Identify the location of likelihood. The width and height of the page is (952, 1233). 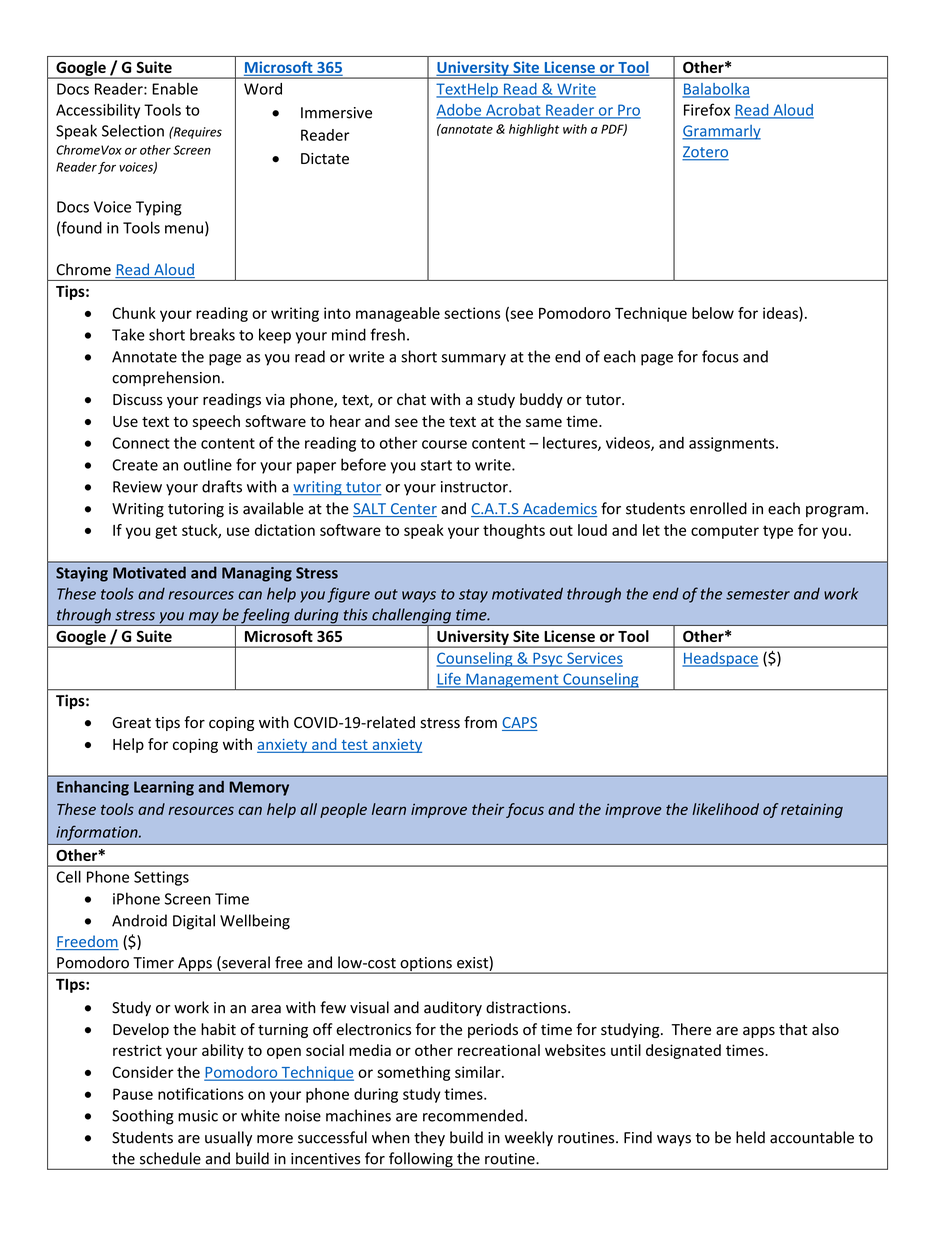
(725, 809).
